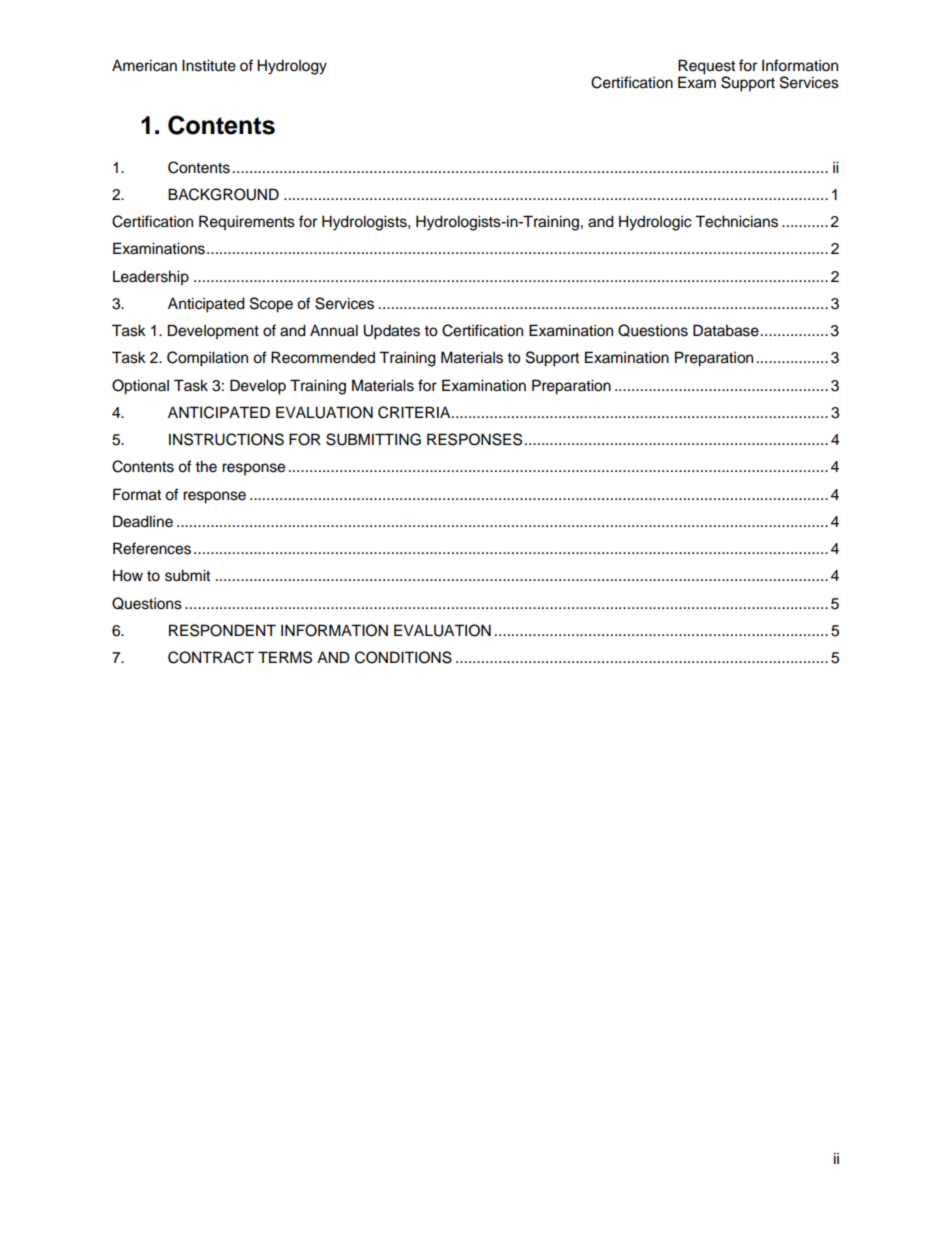  What do you see at coordinates (222, 630) in the screenshot?
I see `RESPONDENT` at bounding box center [222, 630].
